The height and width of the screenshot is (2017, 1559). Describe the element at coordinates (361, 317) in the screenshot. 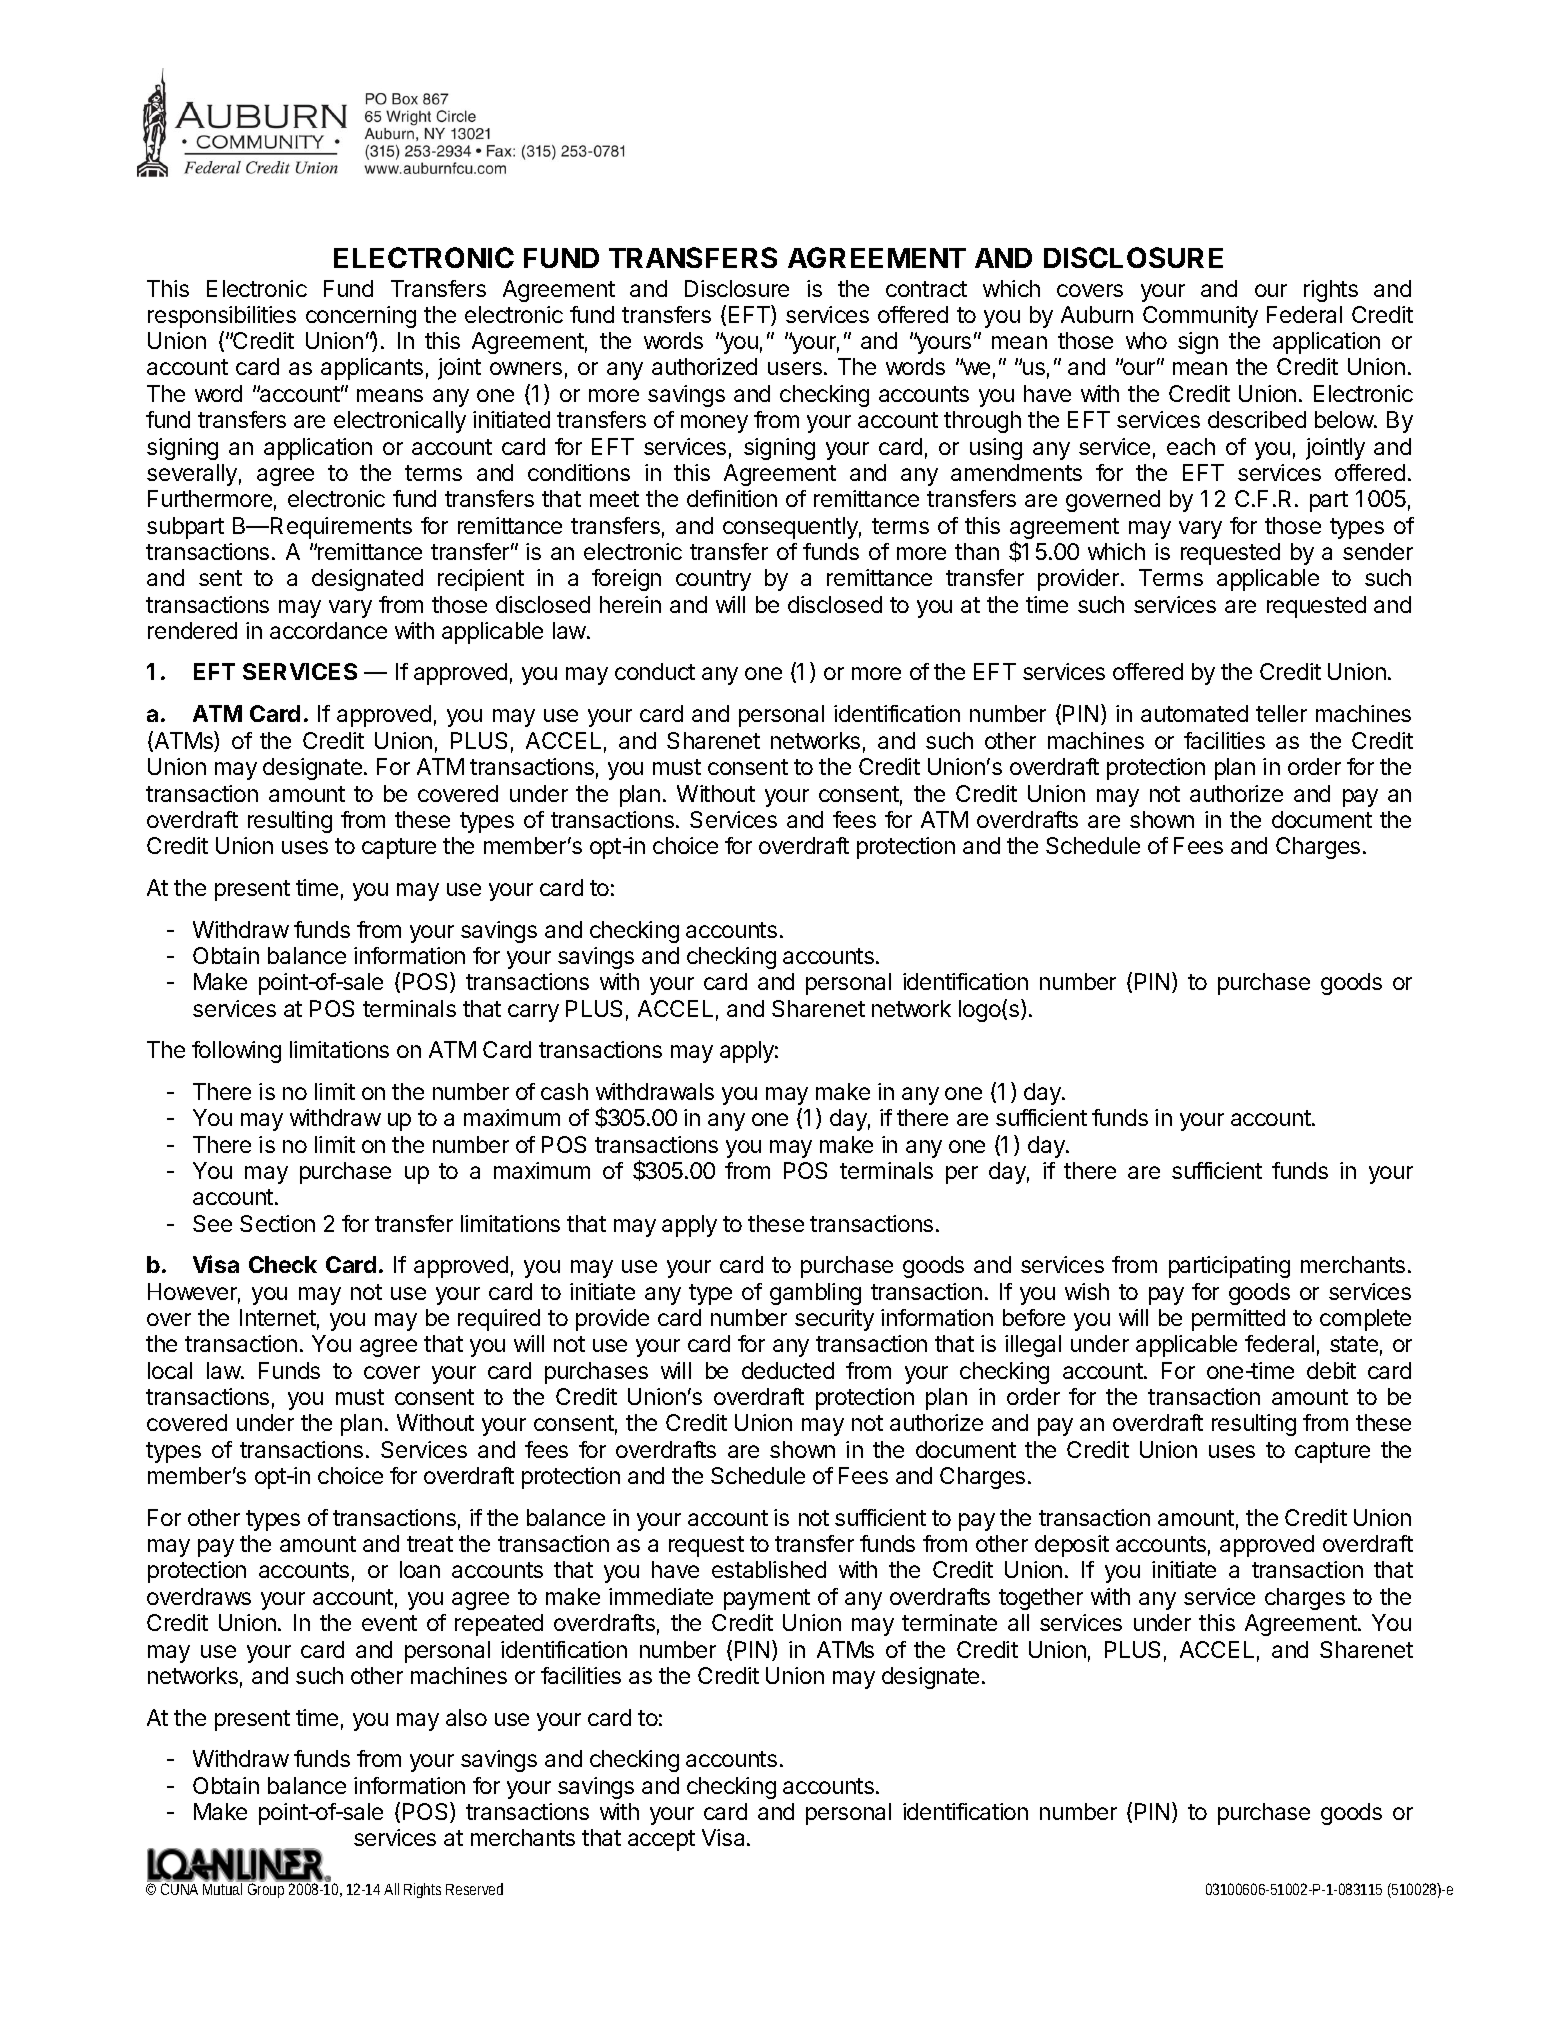

I see `concerning` at that location.
